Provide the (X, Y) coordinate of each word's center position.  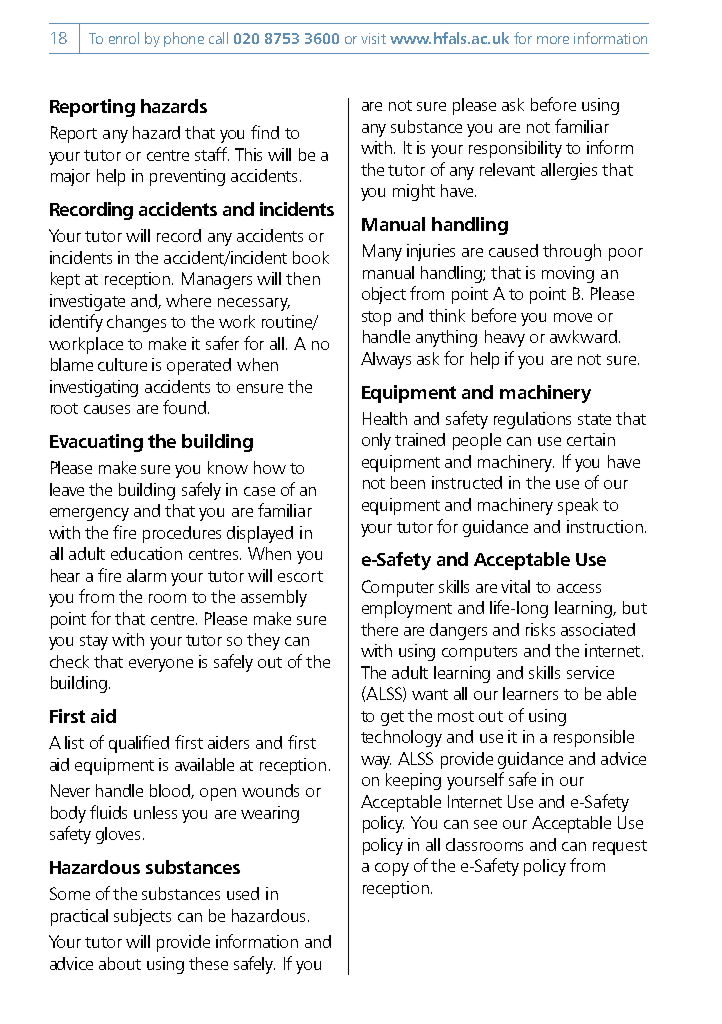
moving (568, 274)
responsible (594, 738)
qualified (139, 744)
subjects (142, 917)
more (553, 40)
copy (392, 869)
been (408, 482)
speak (578, 506)
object (384, 295)
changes (136, 323)
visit (373, 38)
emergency (89, 514)
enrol (124, 38)
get (392, 718)
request (620, 847)
